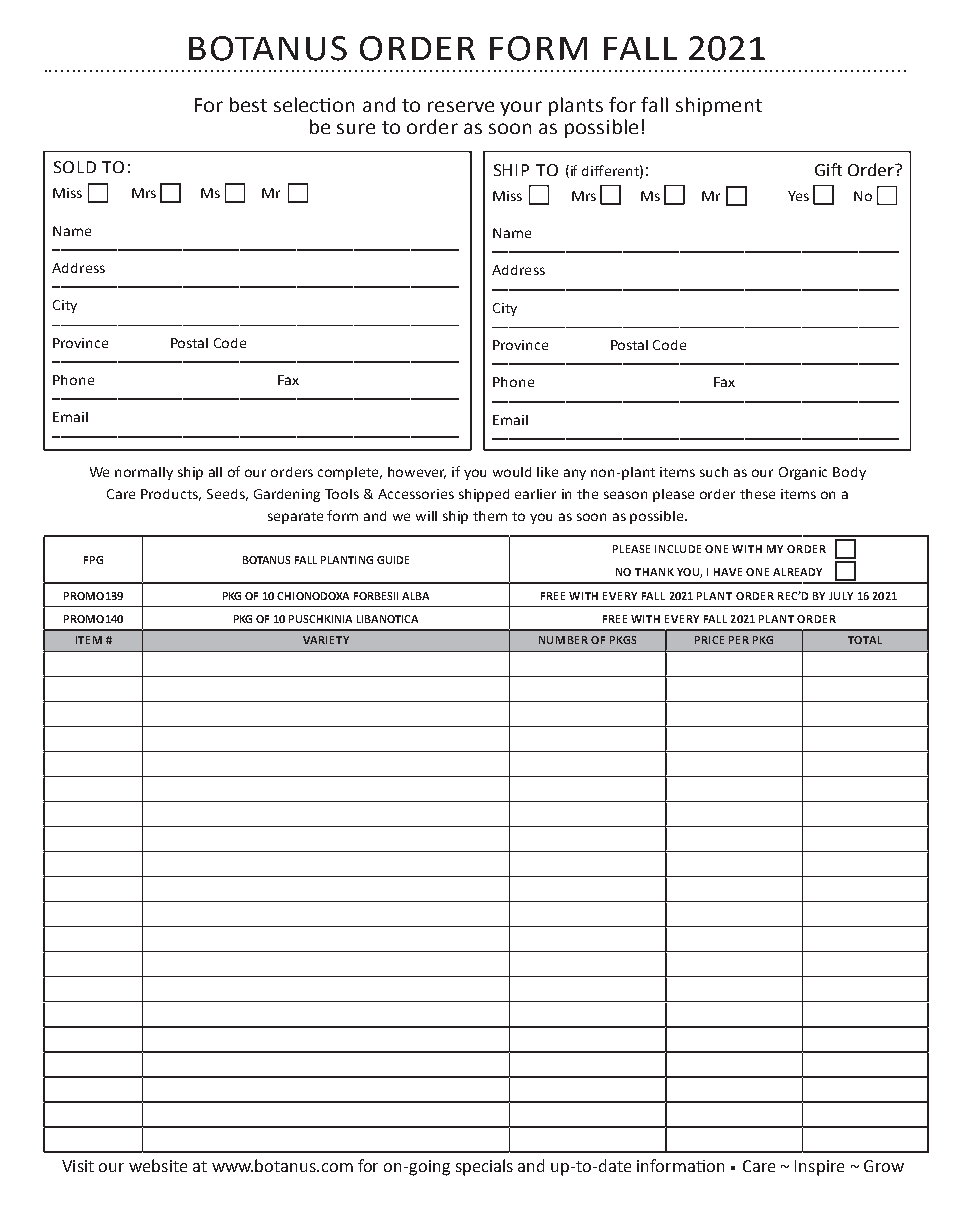 The image size is (966, 1232). What do you see at coordinates (512, 472) in the page?
I see `would` at bounding box center [512, 472].
